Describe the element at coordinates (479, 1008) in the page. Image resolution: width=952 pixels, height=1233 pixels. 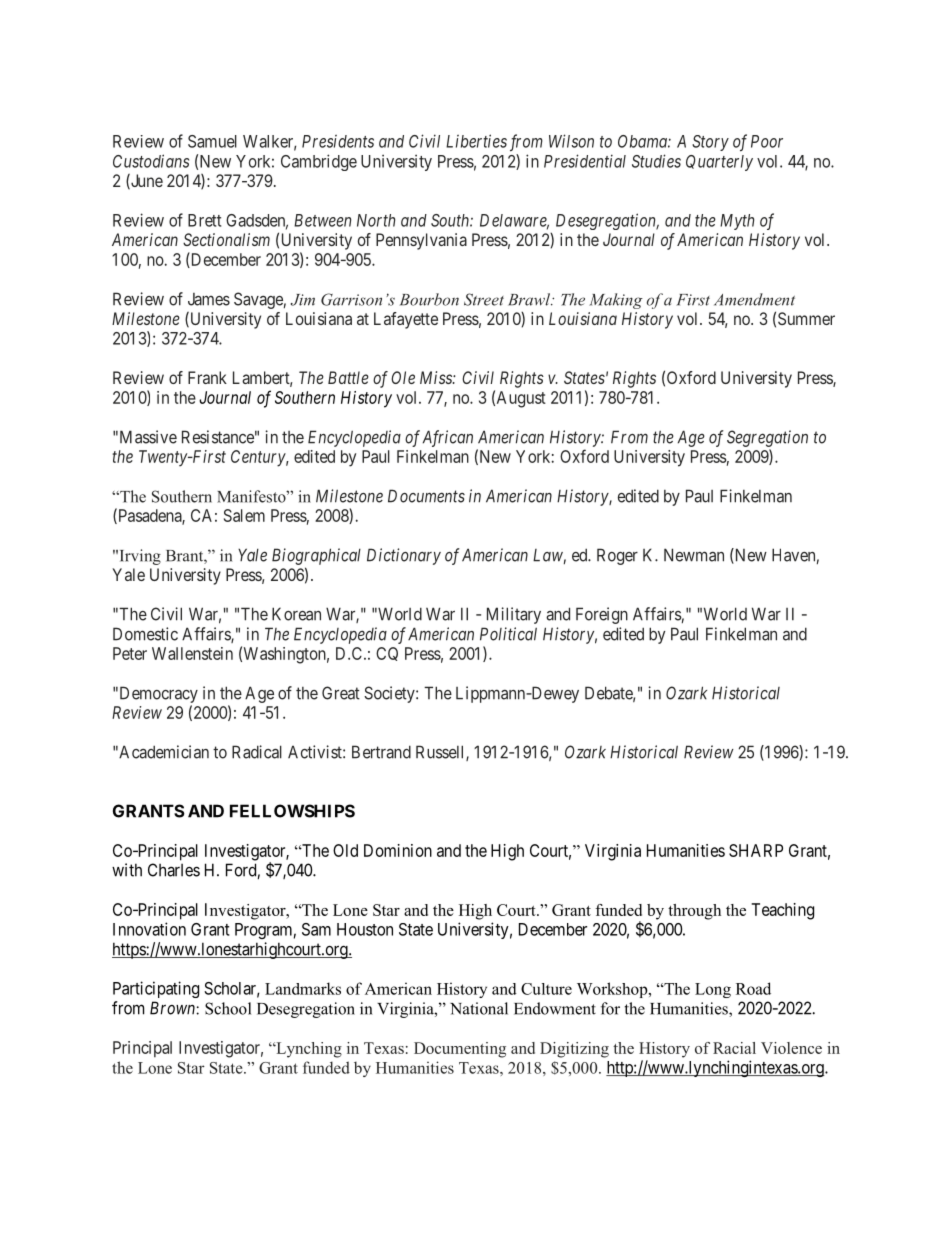
I see `National` at that location.
